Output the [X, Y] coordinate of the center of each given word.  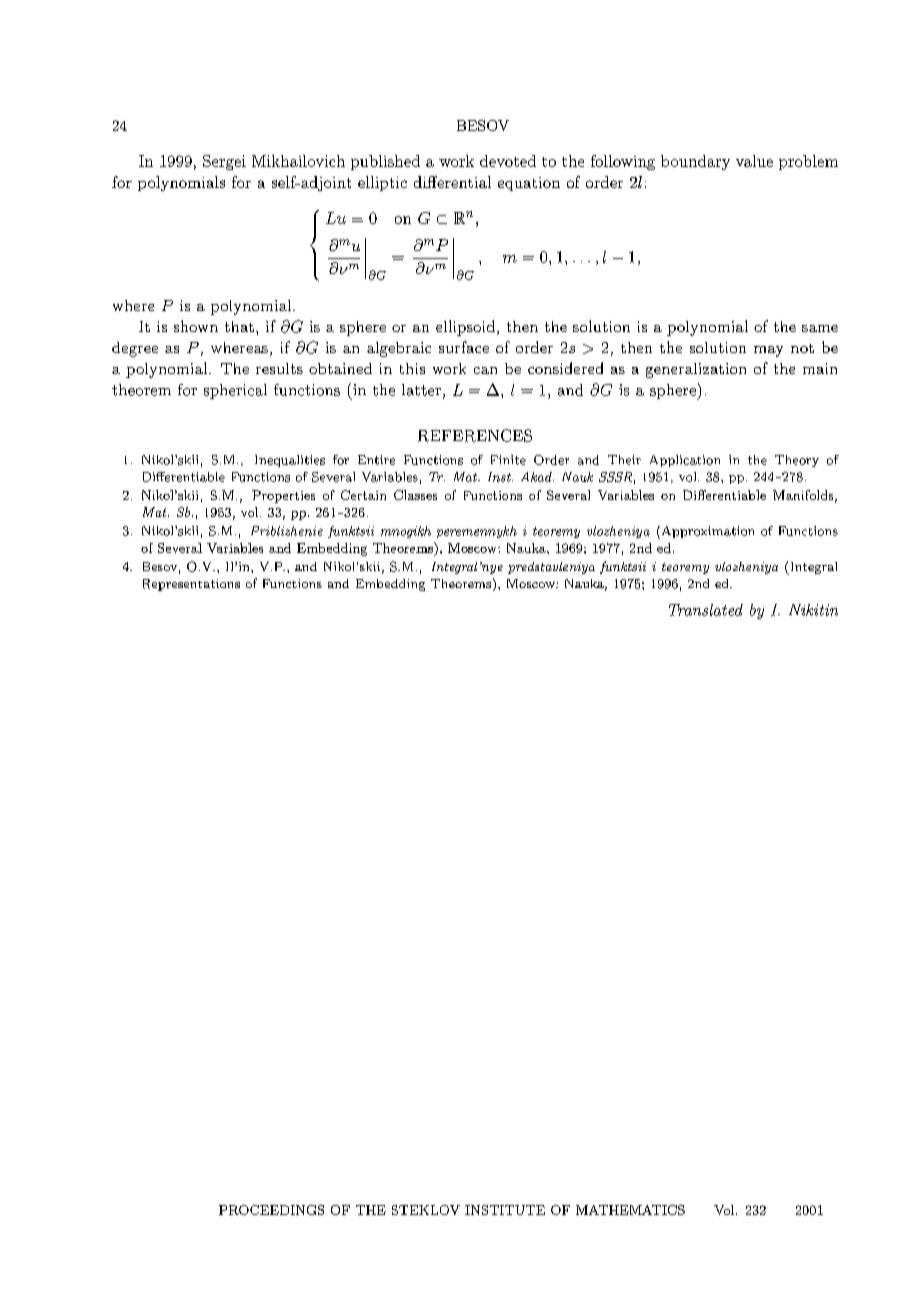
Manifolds [803, 495]
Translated [706, 610]
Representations [191, 585]
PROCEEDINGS [271, 1210]
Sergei [224, 162]
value [754, 161]
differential [452, 182]
